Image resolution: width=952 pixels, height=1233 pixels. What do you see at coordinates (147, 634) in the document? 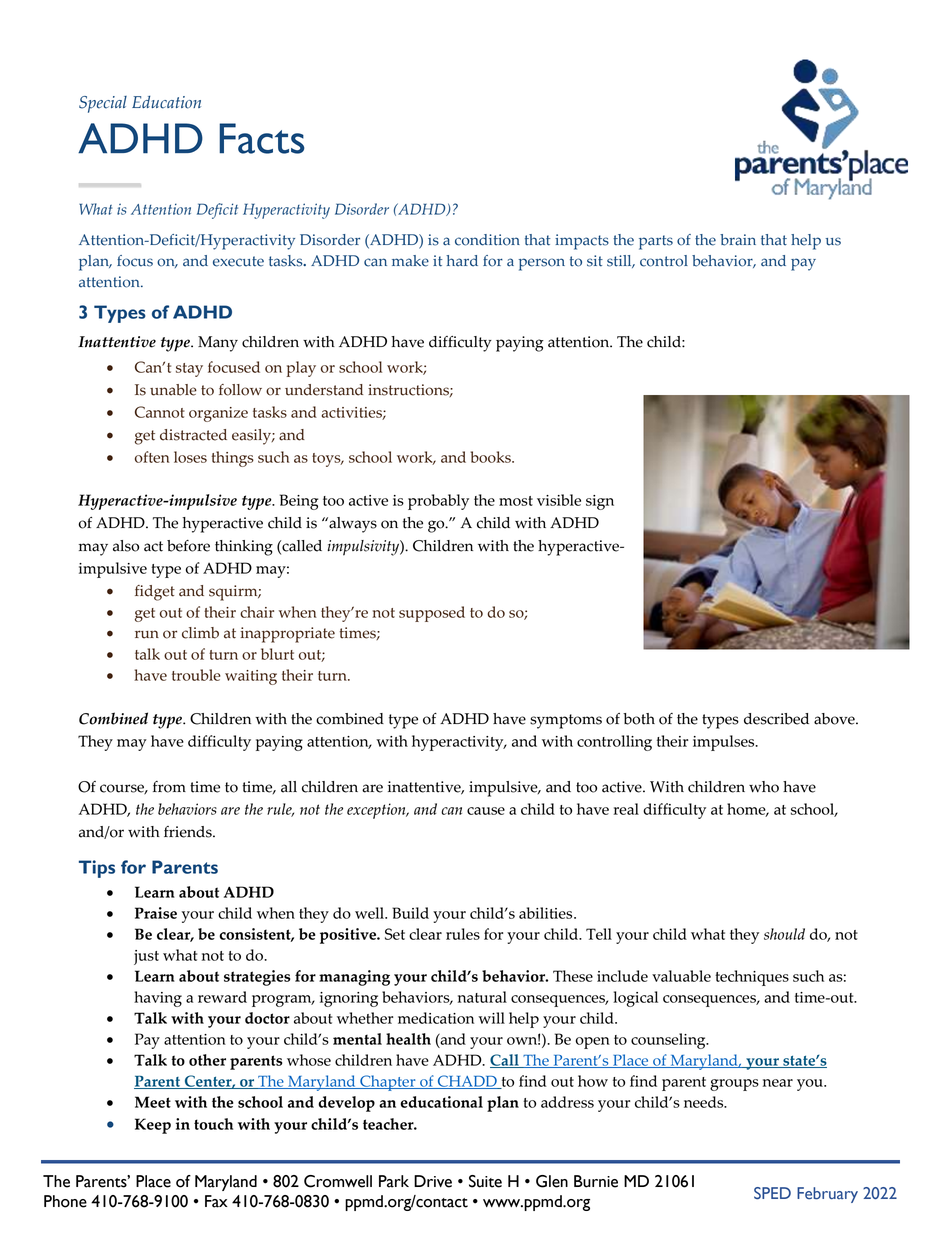
I see `run` at bounding box center [147, 634].
